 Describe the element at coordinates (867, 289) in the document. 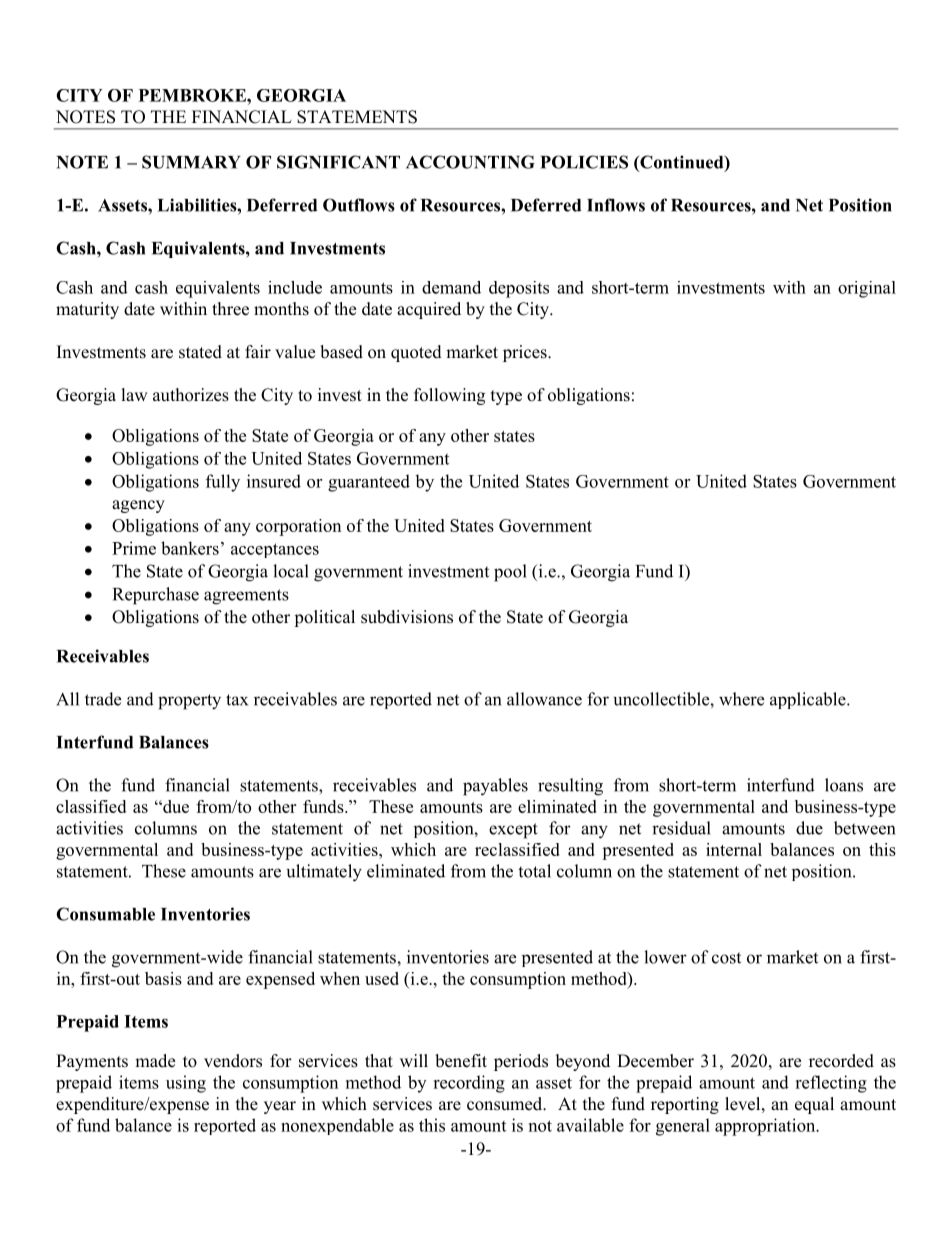

I see `original` at that location.
